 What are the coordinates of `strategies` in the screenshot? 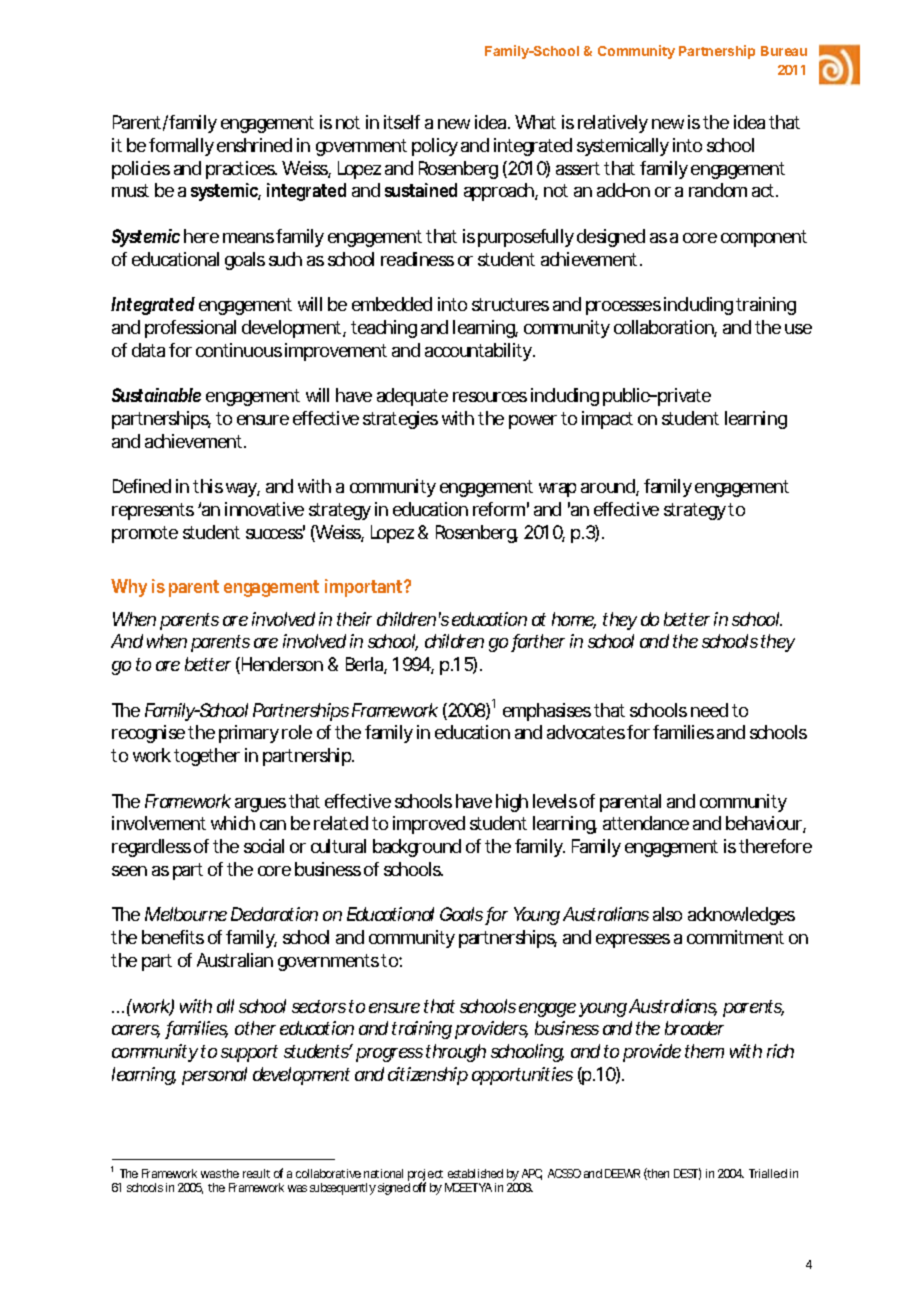 It's located at (400, 420).
